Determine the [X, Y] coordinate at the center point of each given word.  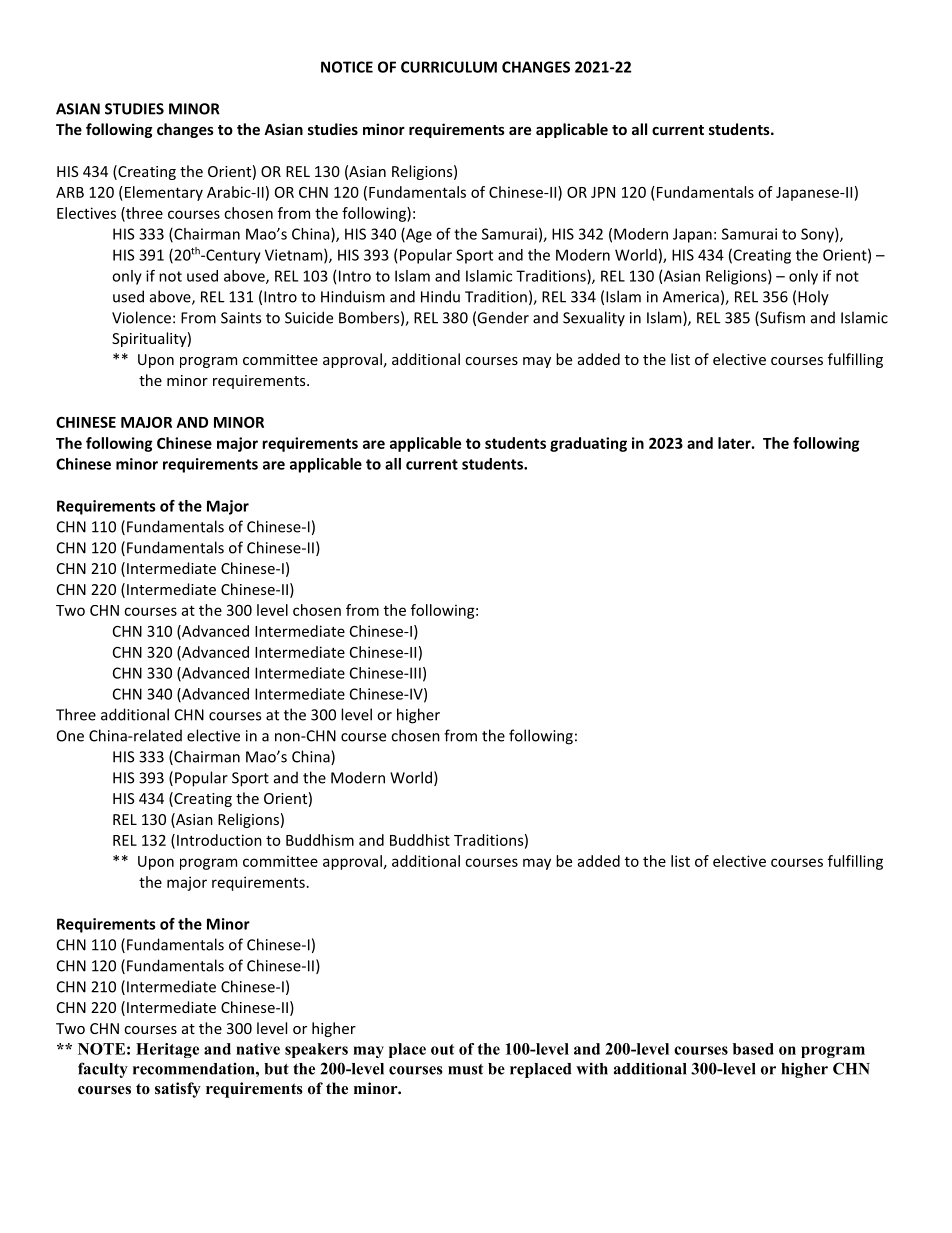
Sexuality [594, 319]
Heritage [167, 1050]
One [70, 736]
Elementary [162, 193]
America [691, 297]
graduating [588, 444]
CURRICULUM [449, 67]
